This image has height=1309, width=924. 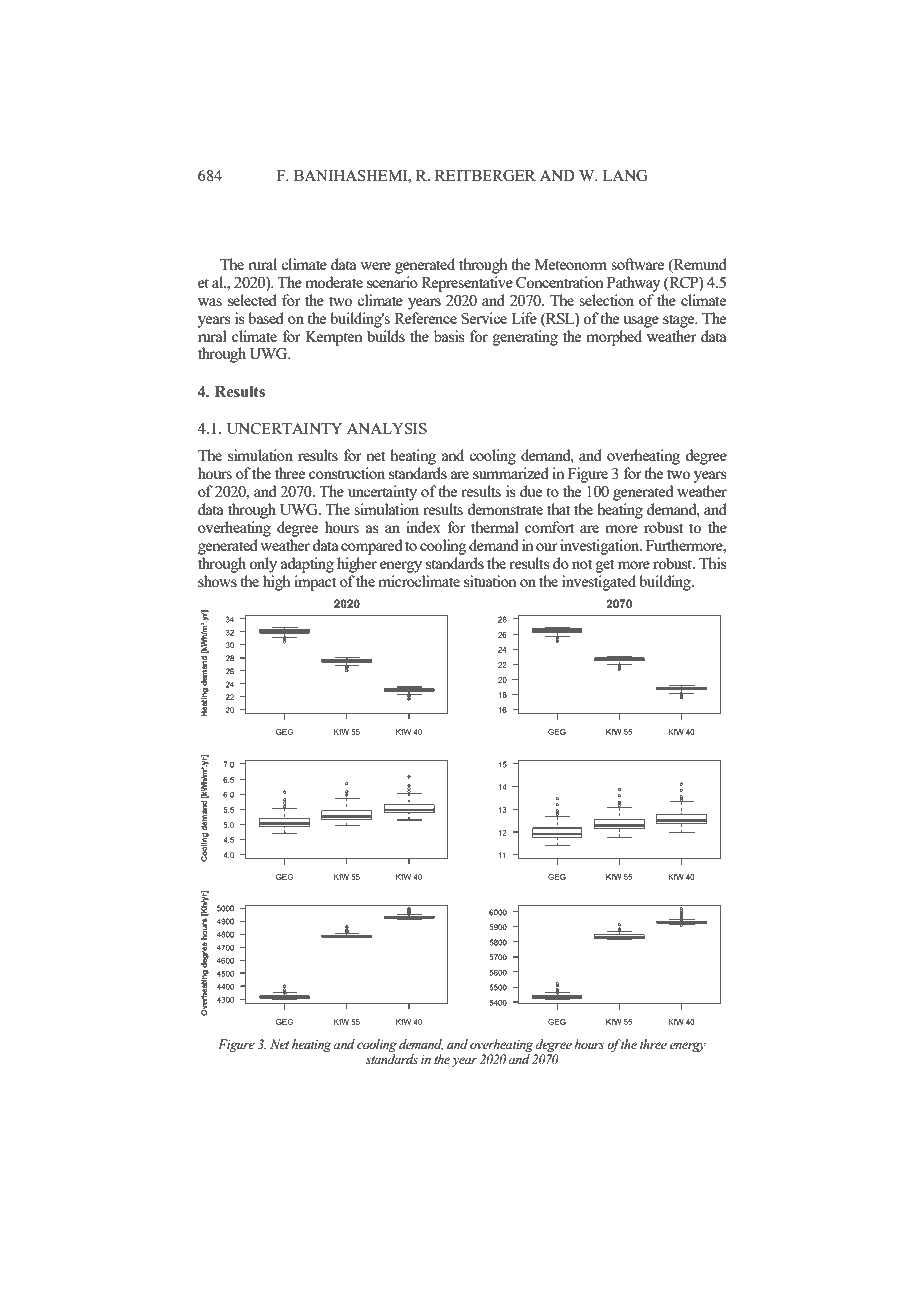 What do you see at coordinates (614, 338) in the image?
I see `morphed` at bounding box center [614, 338].
